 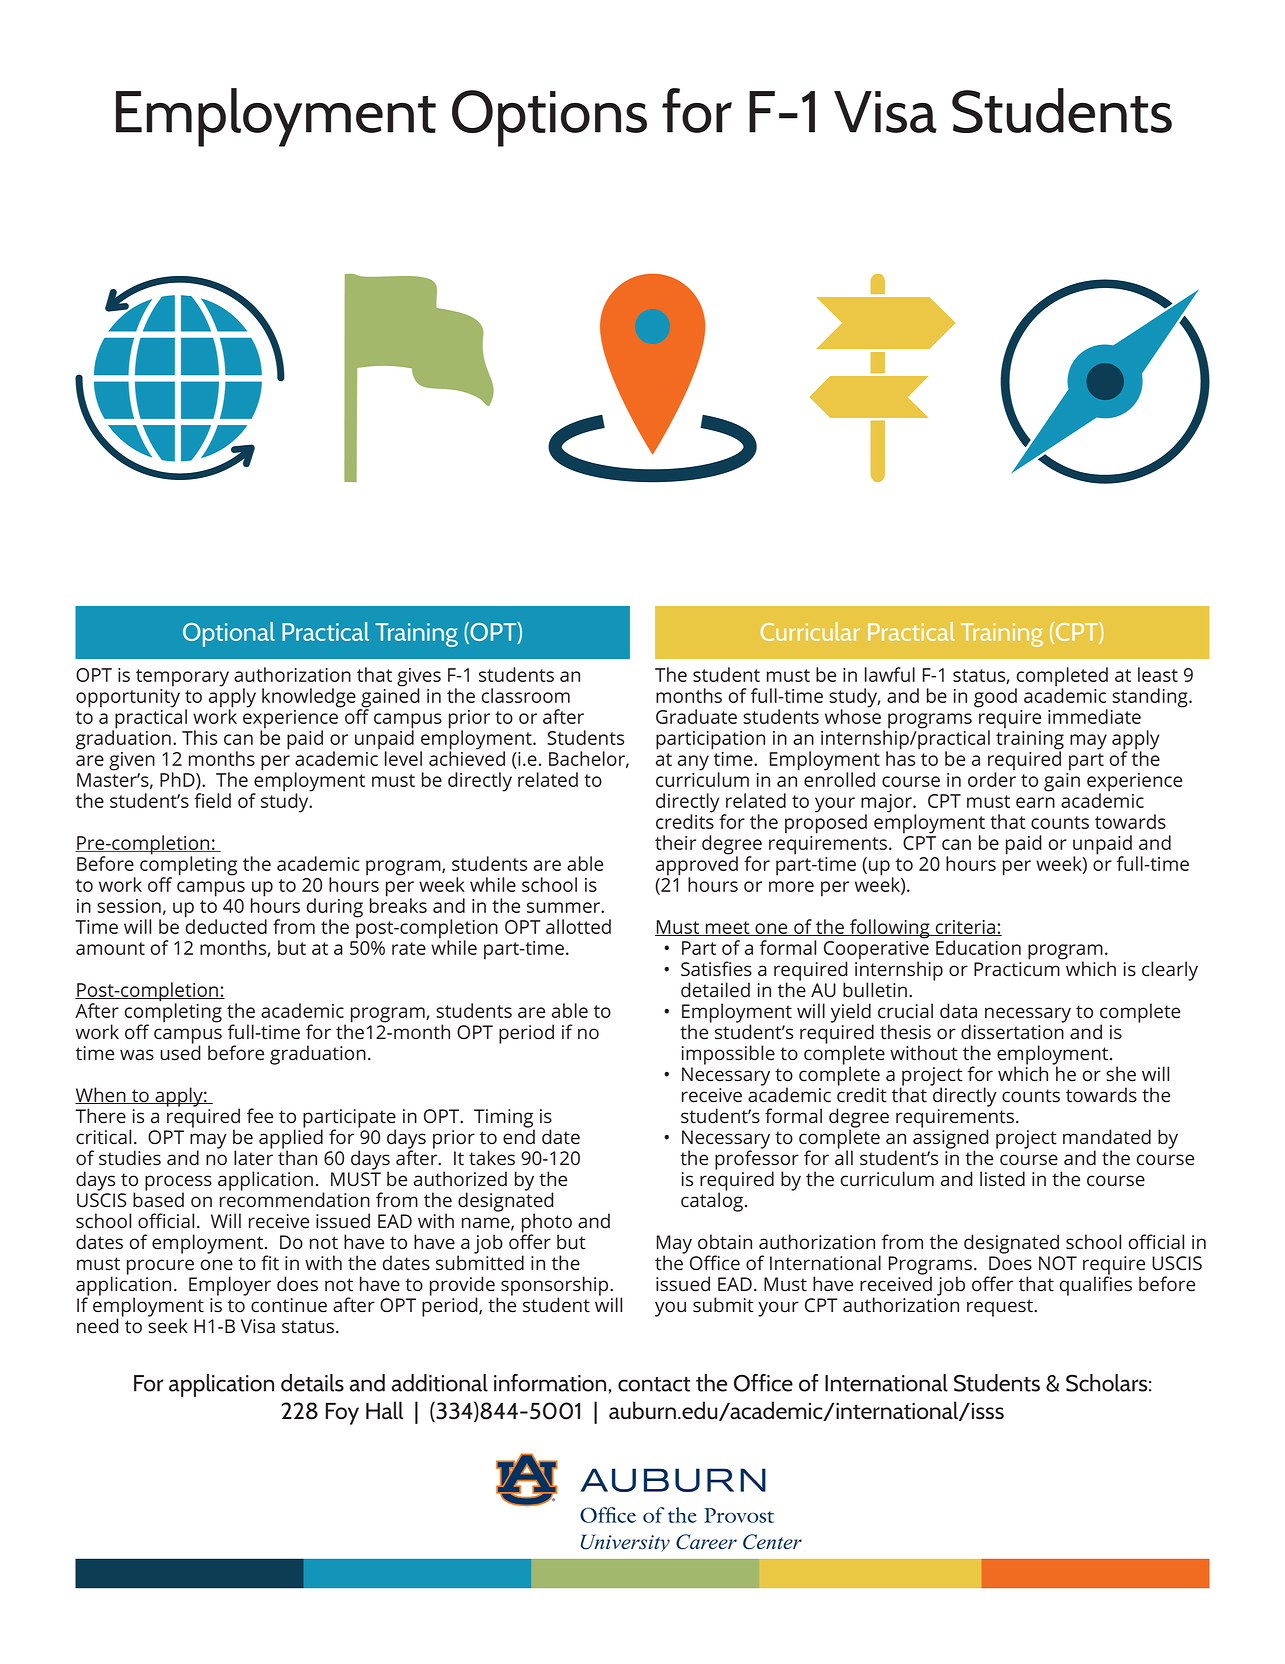 What do you see at coordinates (526, 695) in the document?
I see `classroom` at bounding box center [526, 695].
